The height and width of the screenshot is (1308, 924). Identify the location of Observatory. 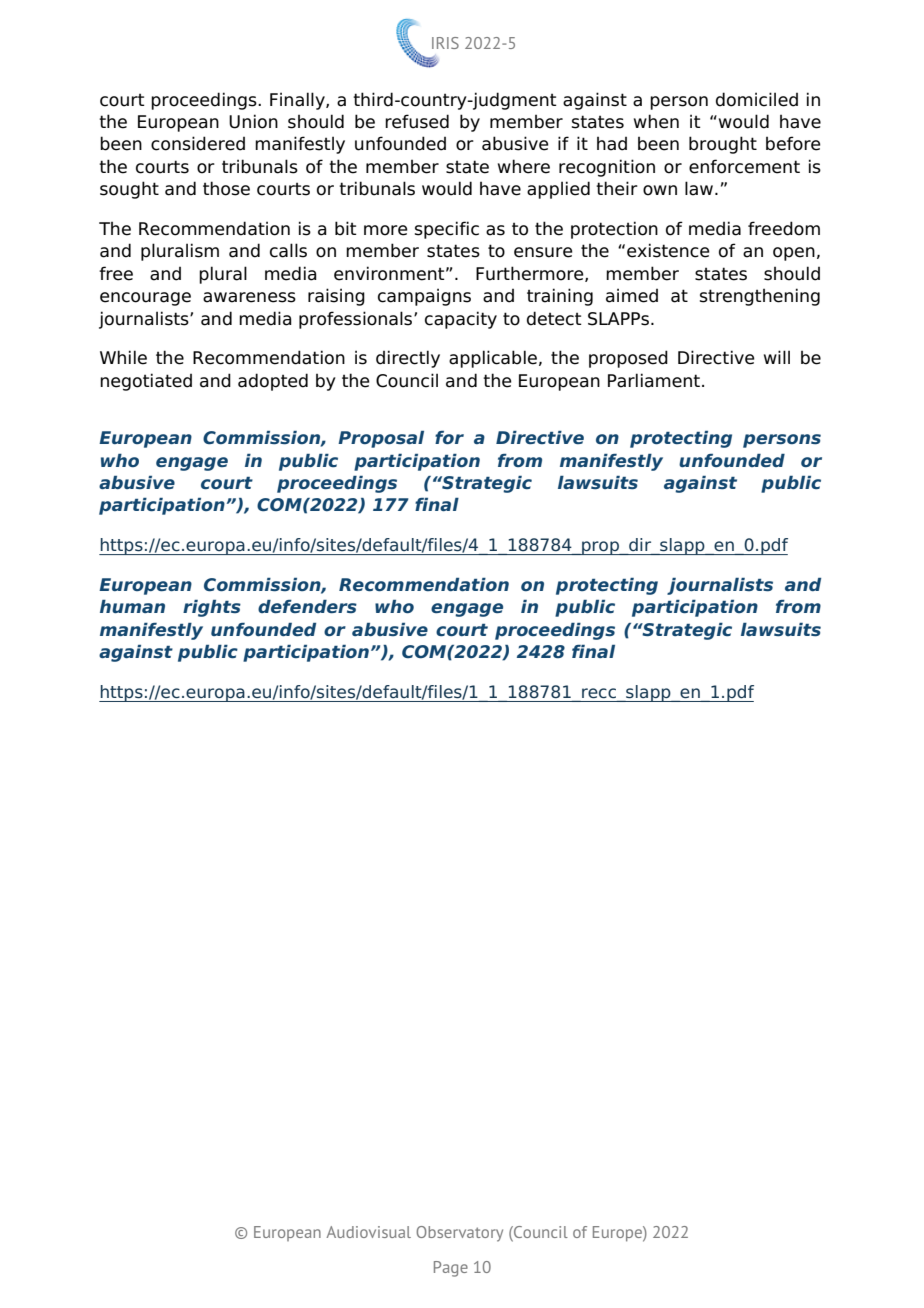
(459, 1234).
